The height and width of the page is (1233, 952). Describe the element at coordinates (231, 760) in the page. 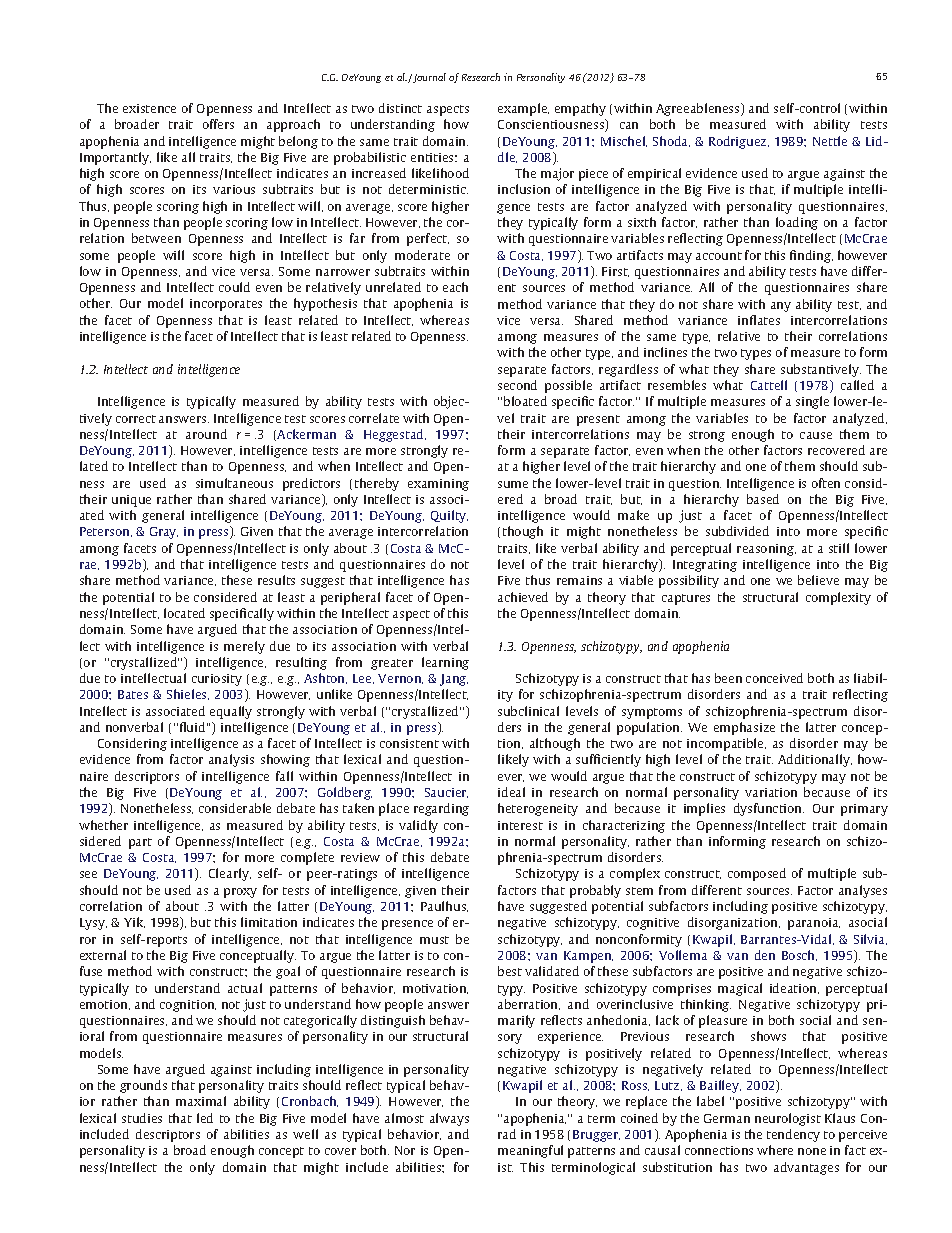

I see `analysis` at that location.
